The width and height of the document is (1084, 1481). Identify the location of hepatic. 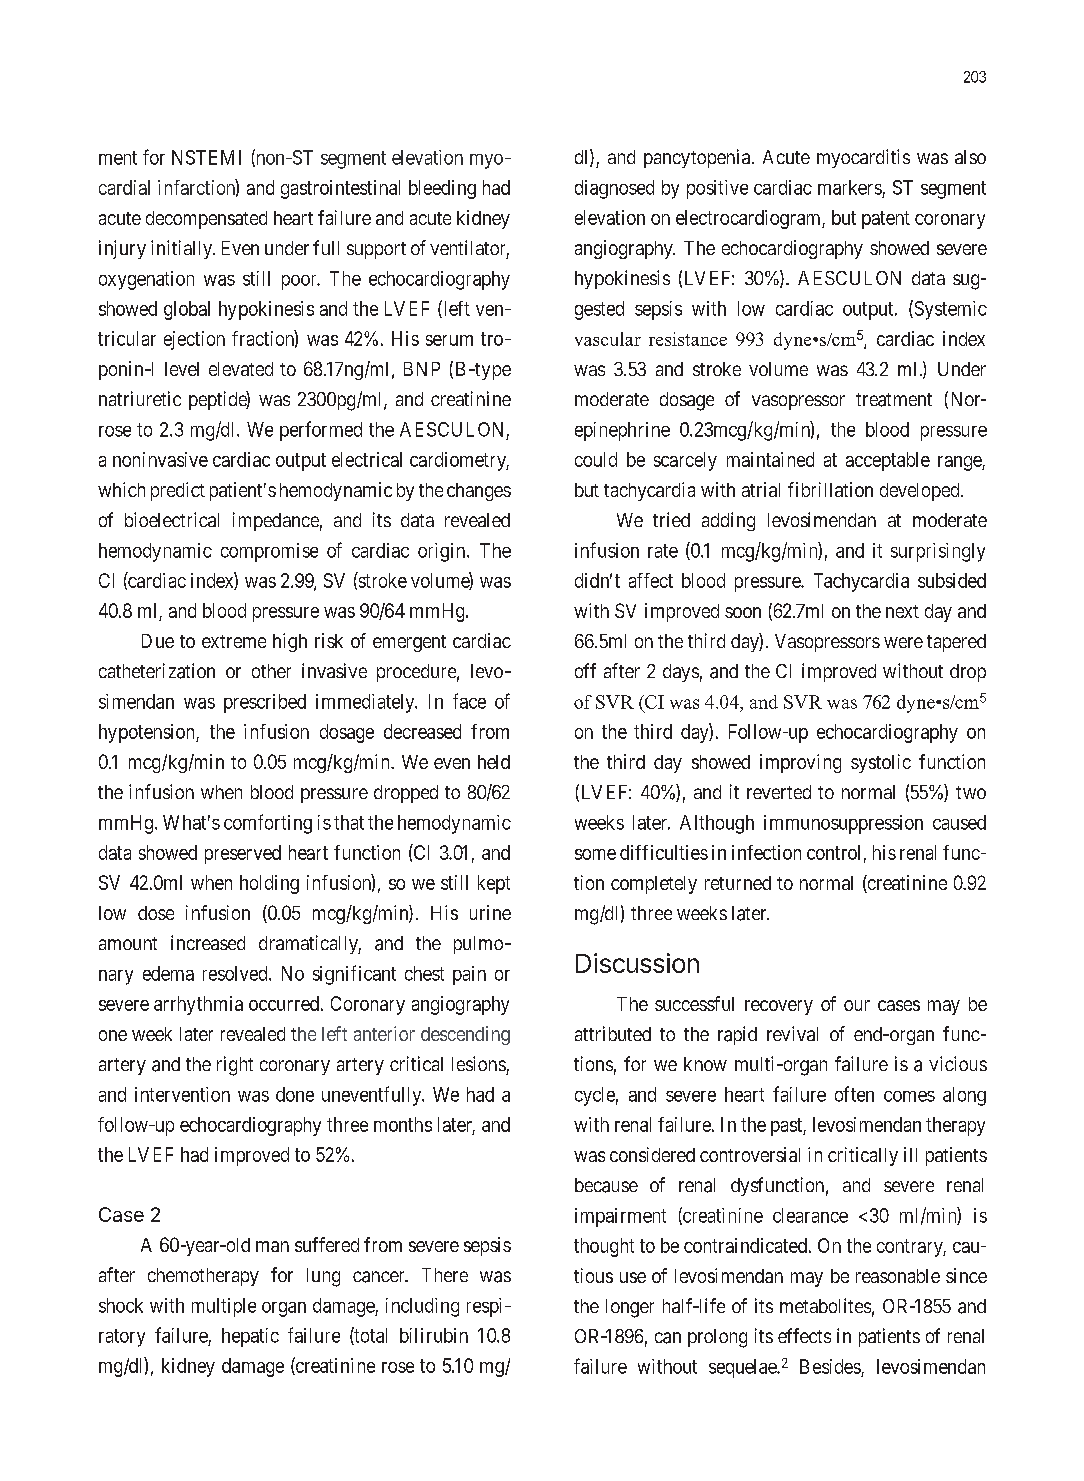
(250, 1337).
